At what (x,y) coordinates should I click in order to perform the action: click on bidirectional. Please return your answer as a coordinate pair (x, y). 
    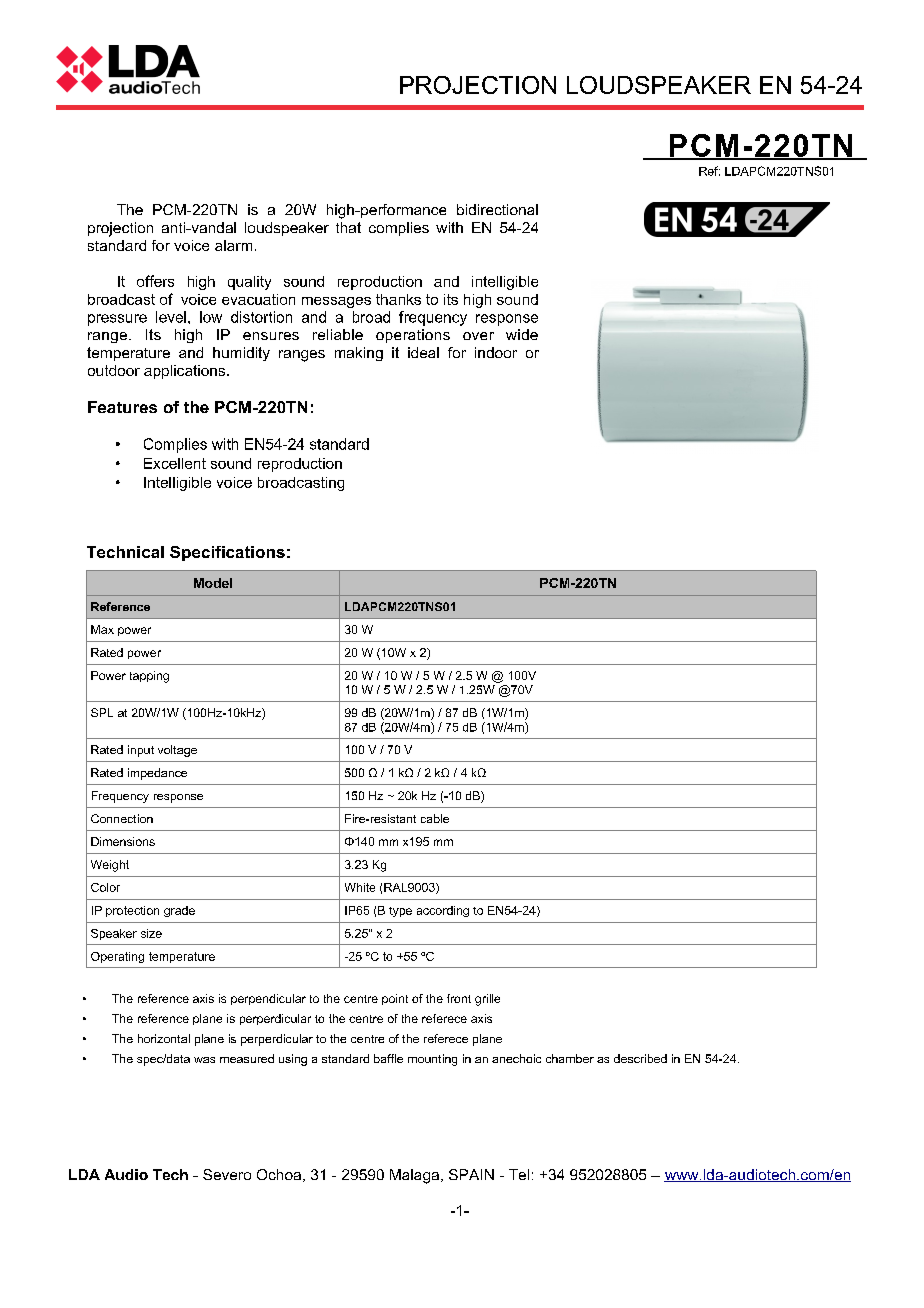
    Looking at the image, I should click on (497, 209).
